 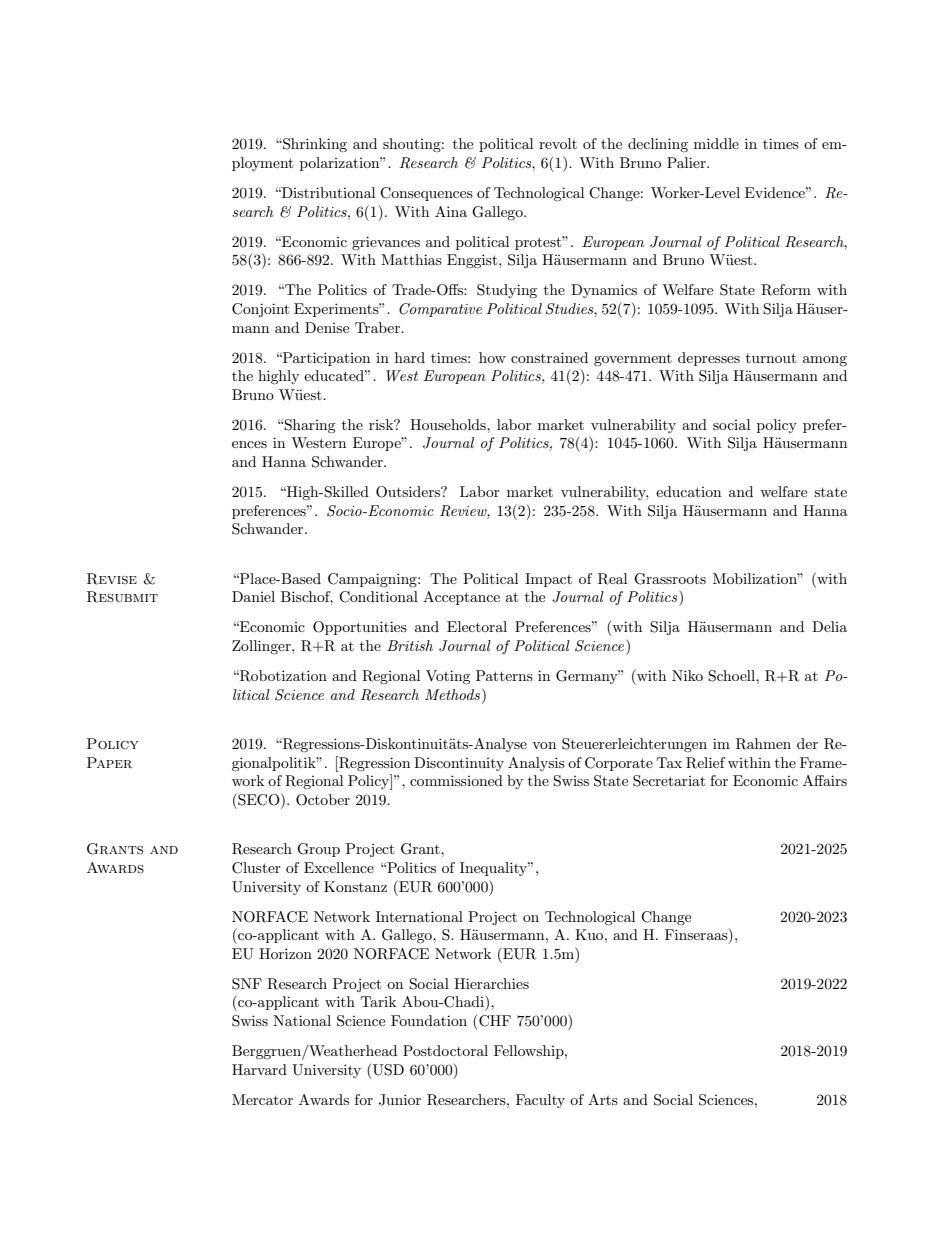 What do you see at coordinates (314, 145) in the screenshot?
I see `Shrinking` at bounding box center [314, 145].
